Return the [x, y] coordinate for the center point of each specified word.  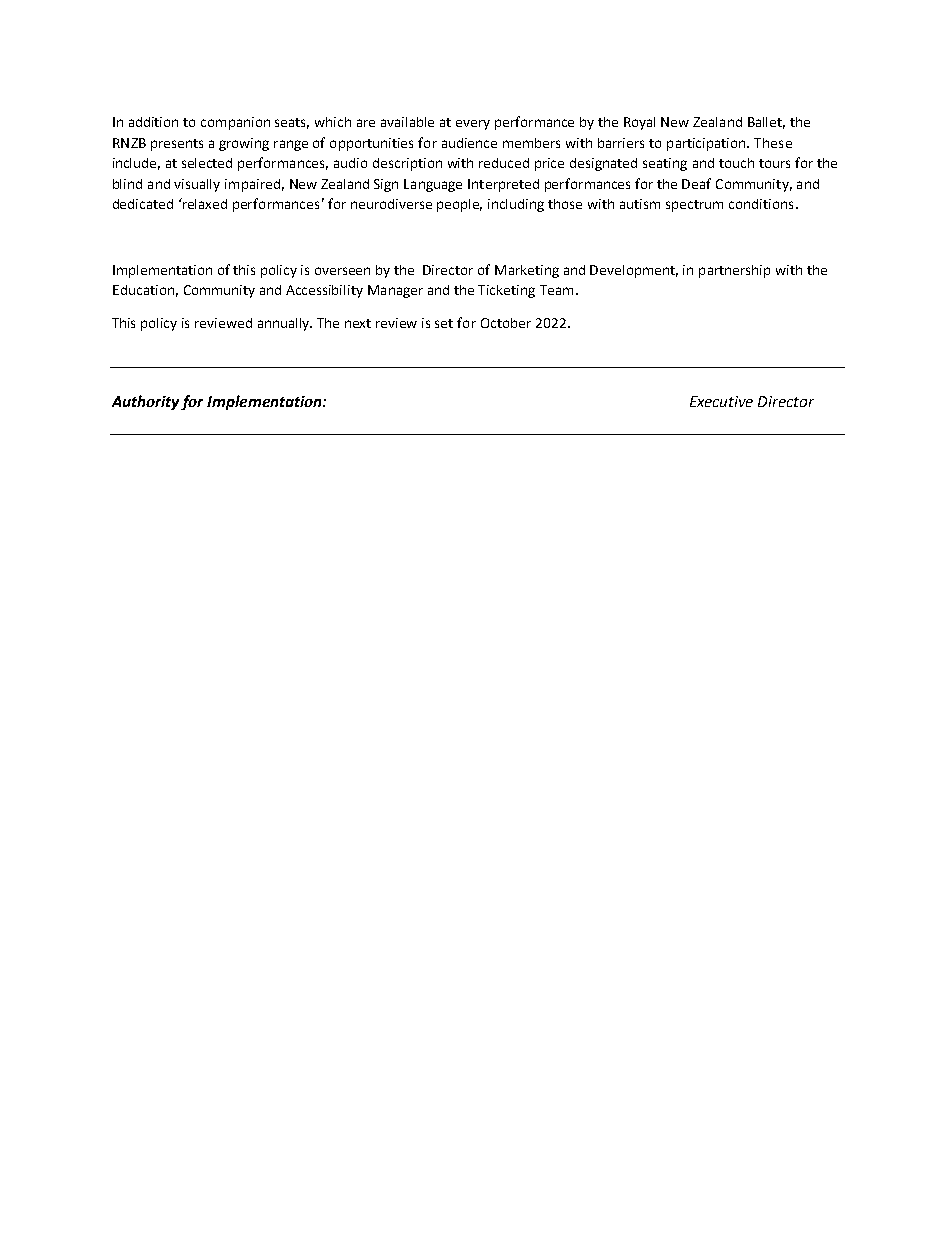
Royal [639, 123]
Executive [721, 401]
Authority [147, 402]
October [506, 323]
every [473, 125]
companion [235, 123]
